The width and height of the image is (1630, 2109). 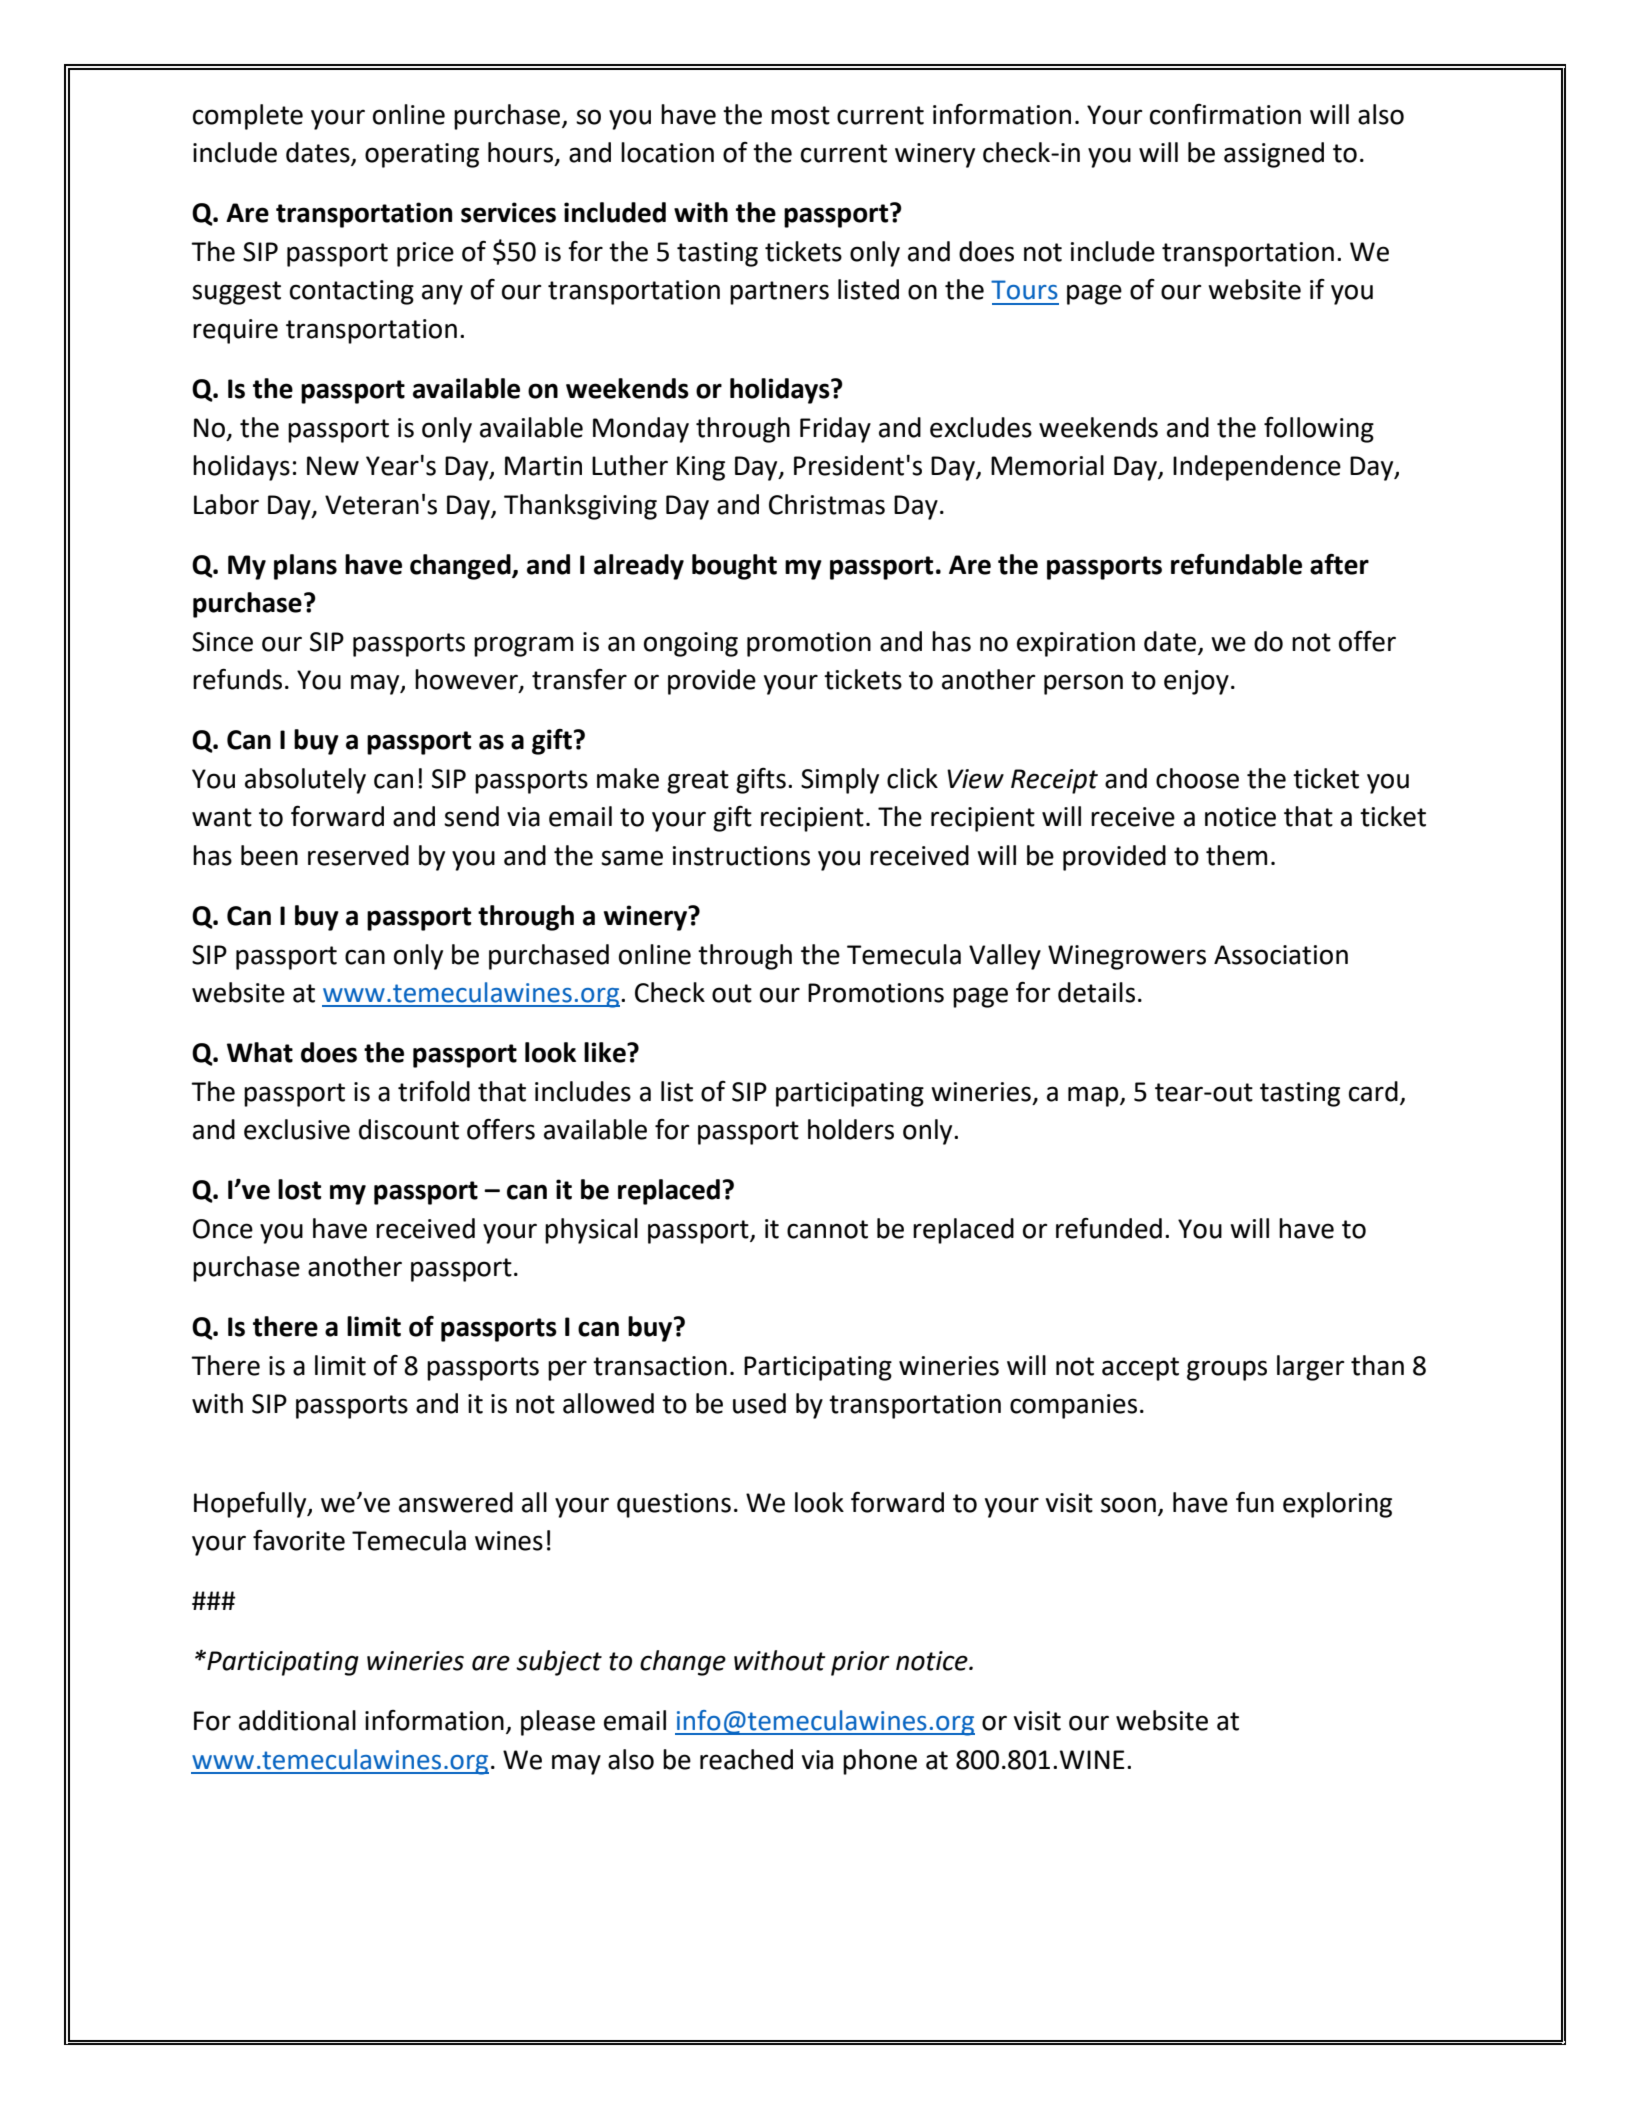 I want to click on reached, so click(x=746, y=1759).
